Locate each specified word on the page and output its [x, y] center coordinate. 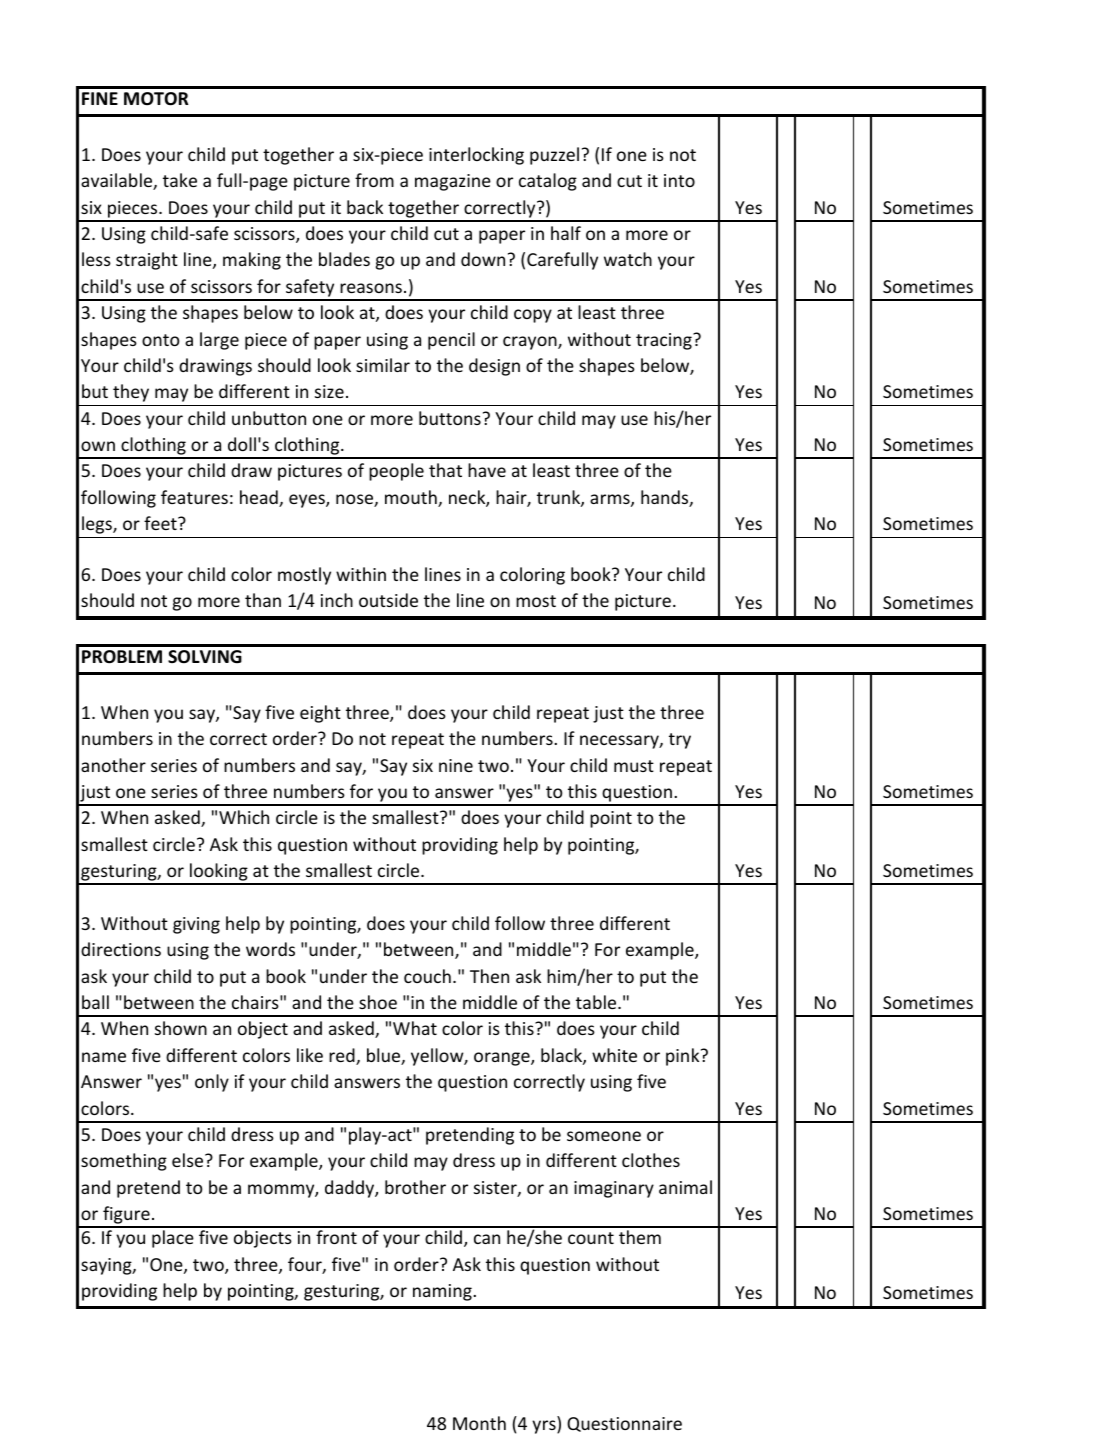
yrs [545, 1427]
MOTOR [156, 99]
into [679, 180]
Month [479, 1423]
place [173, 1239]
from [374, 180]
